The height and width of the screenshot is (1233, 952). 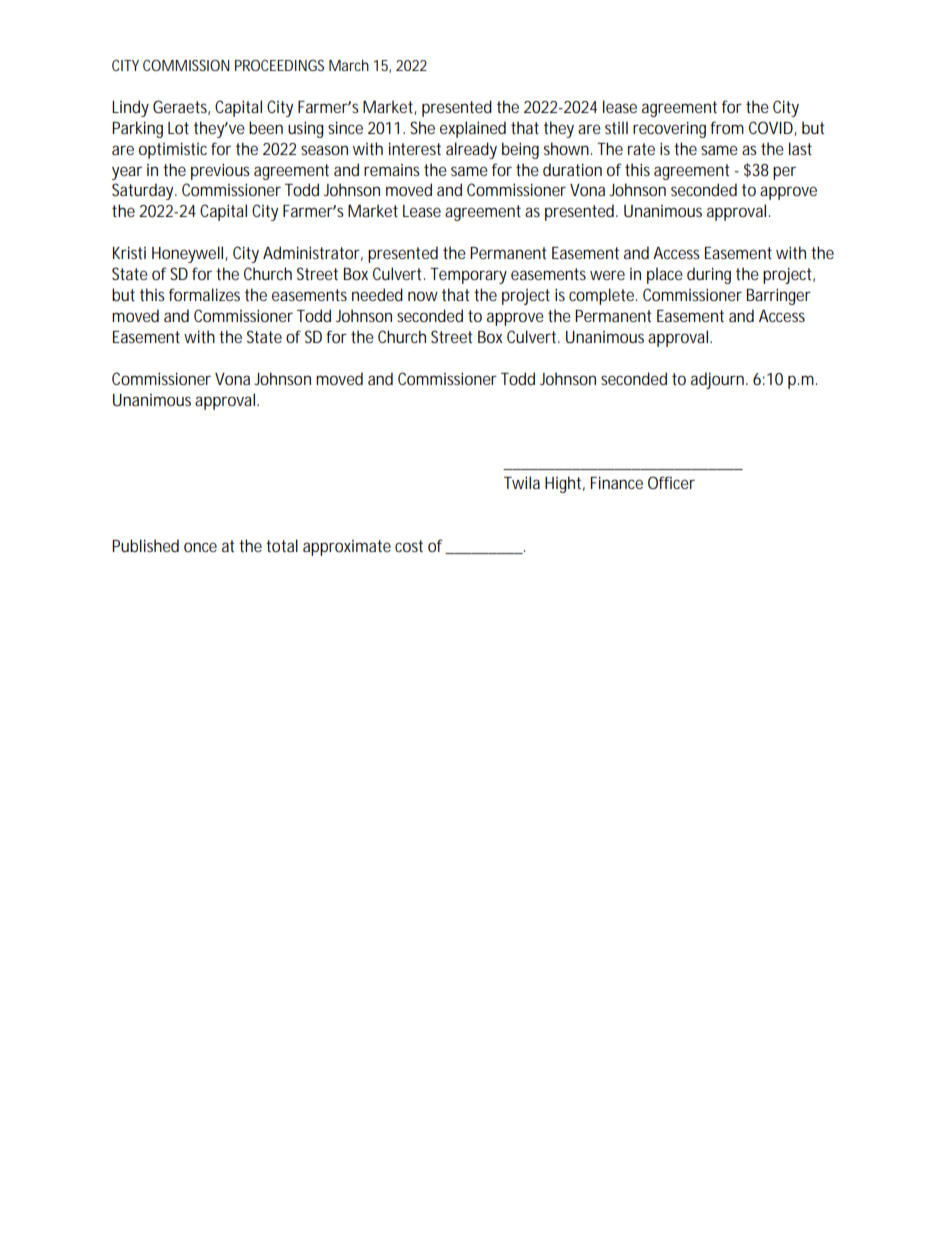 I want to click on cost, so click(x=409, y=546).
